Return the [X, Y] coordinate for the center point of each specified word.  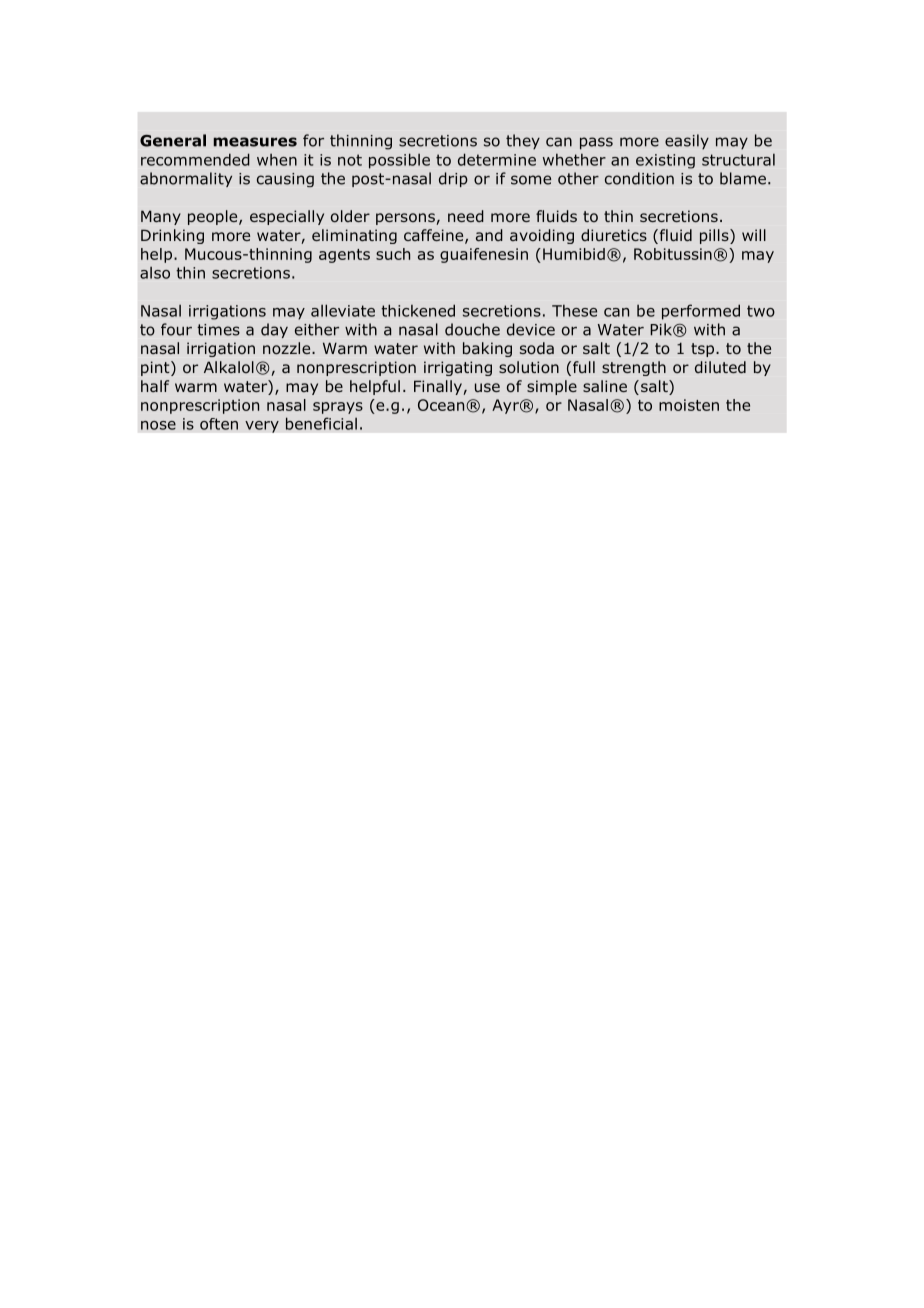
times [218, 330]
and [489, 235]
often [219, 424]
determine [497, 159]
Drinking [172, 236]
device [531, 329]
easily [687, 141]
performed [701, 312]
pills [715, 236]
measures [255, 142]
